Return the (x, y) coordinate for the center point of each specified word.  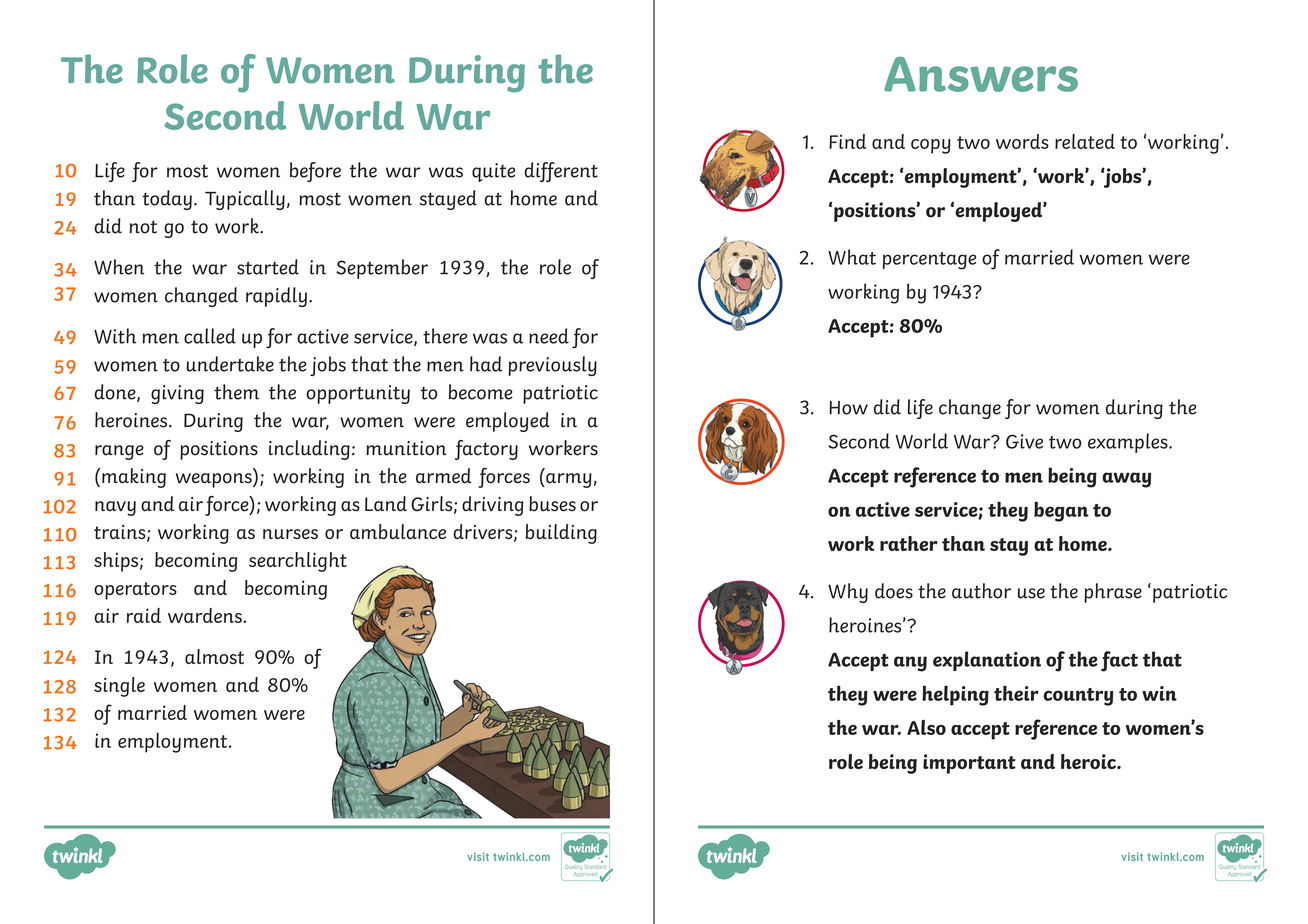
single (119, 687)
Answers (981, 74)
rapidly (276, 297)
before (315, 172)
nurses (290, 534)
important (969, 764)
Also (926, 727)
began (1061, 511)
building (561, 534)
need (549, 336)
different (561, 172)
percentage (929, 261)
